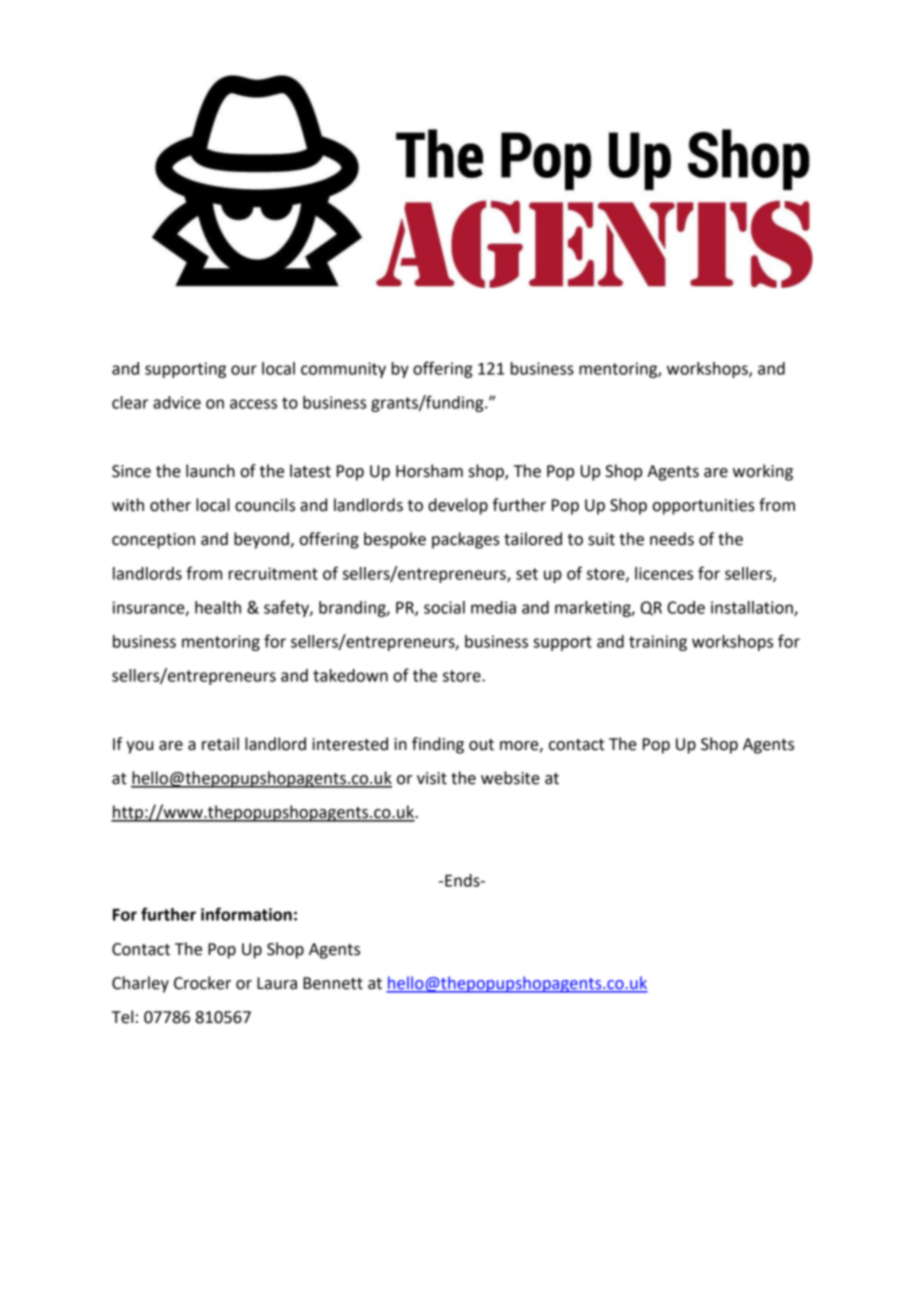  What do you see at coordinates (658, 643) in the image?
I see `training` at bounding box center [658, 643].
